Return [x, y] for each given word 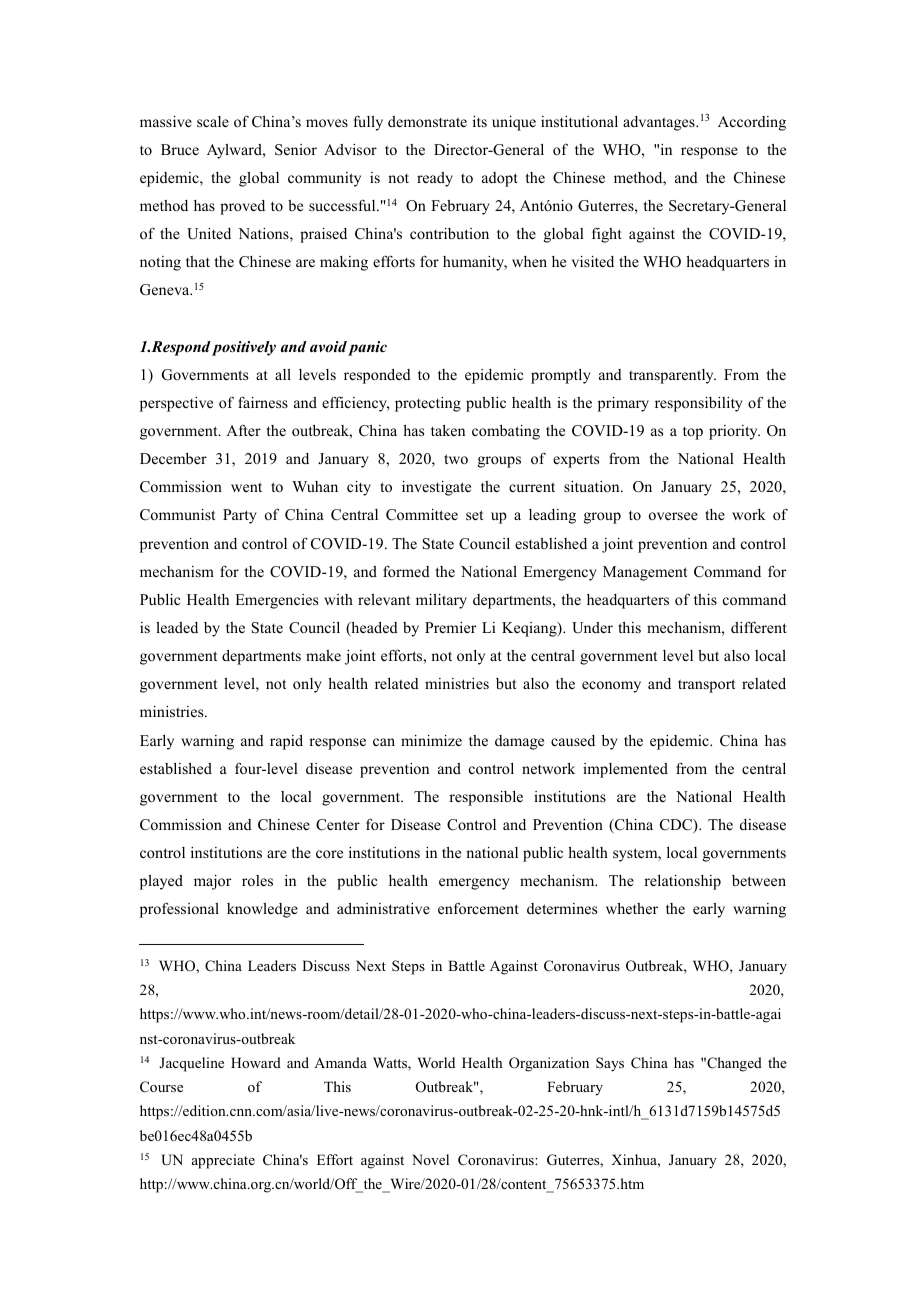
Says [610, 1064]
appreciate [223, 1161]
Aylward [235, 151]
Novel [430, 1159]
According [752, 123]
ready [435, 179]
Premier [450, 627]
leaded [177, 627]
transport [706, 686]
